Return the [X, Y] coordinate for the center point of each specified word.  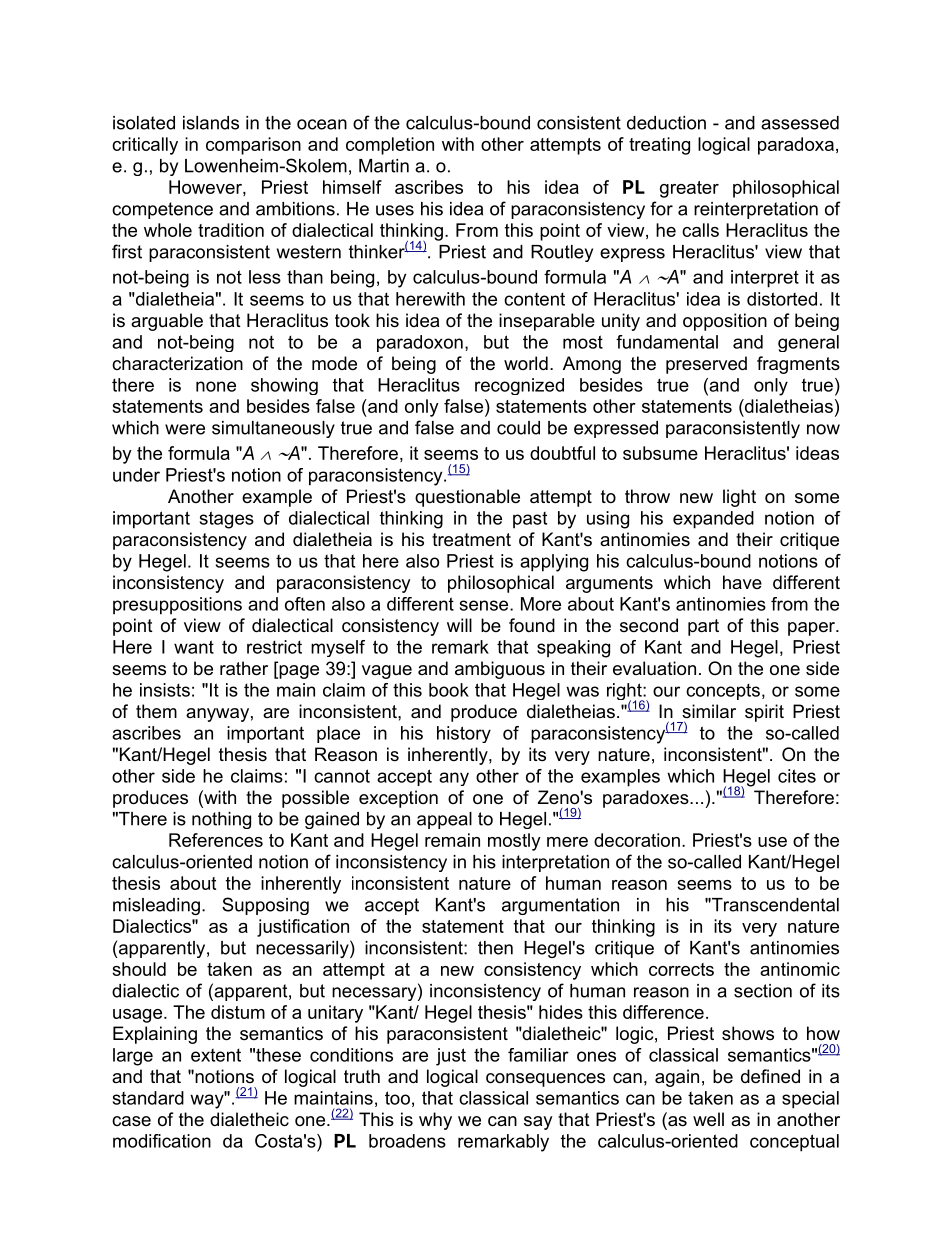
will [459, 625]
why [435, 1121]
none [216, 386]
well [708, 1119]
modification [162, 1141]
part [703, 627]
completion [390, 146]
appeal [444, 820]
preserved [706, 365]
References [216, 840]
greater [689, 189]
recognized [519, 386]
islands [211, 123]
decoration [637, 840]
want [194, 647]
